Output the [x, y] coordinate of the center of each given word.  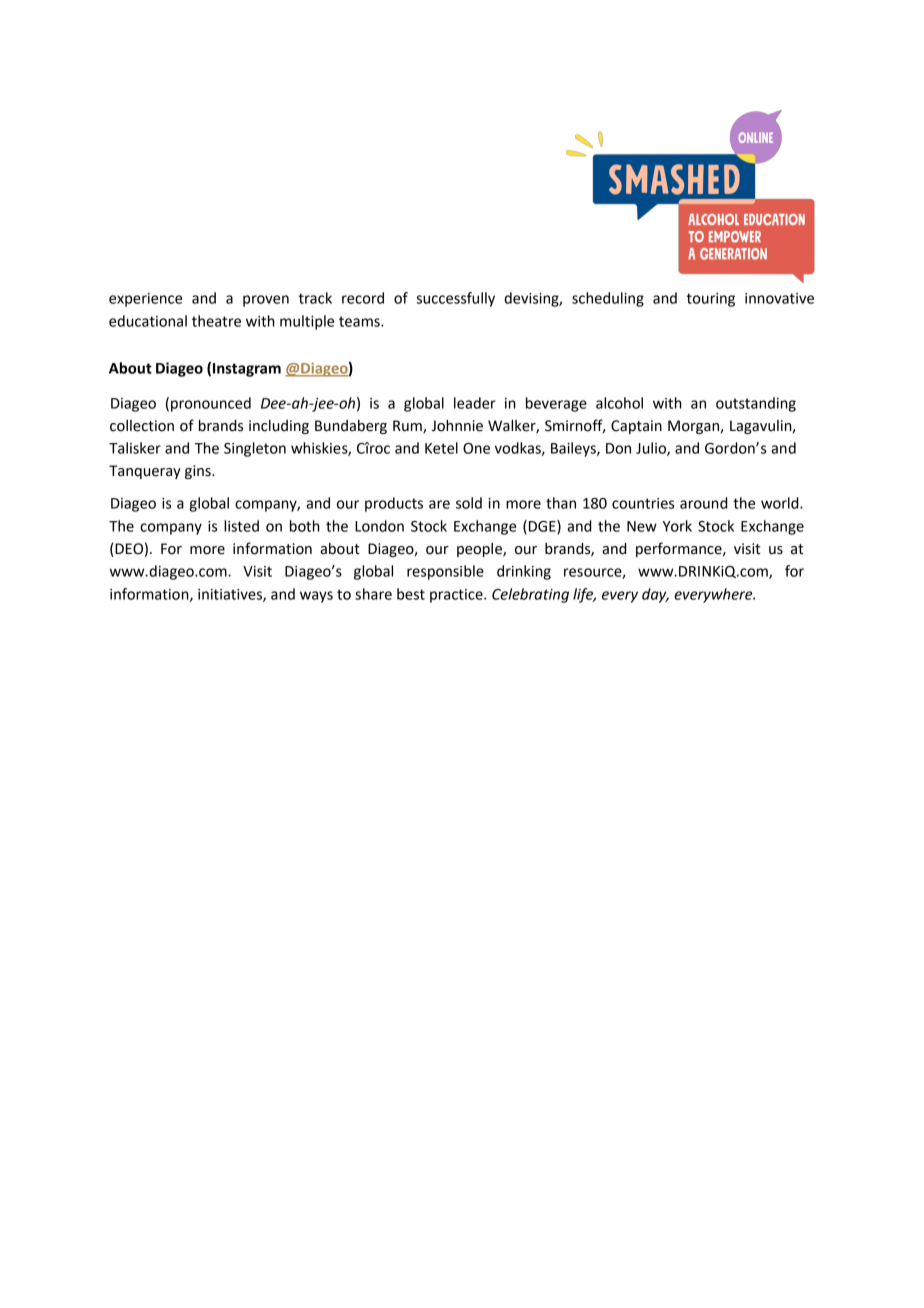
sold [469, 503]
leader [475, 403]
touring [711, 300]
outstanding [756, 404]
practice [457, 596]
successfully [456, 299]
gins [199, 472]
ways [316, 597]
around [703, 503]
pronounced [211, 404]
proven [266, 301]
